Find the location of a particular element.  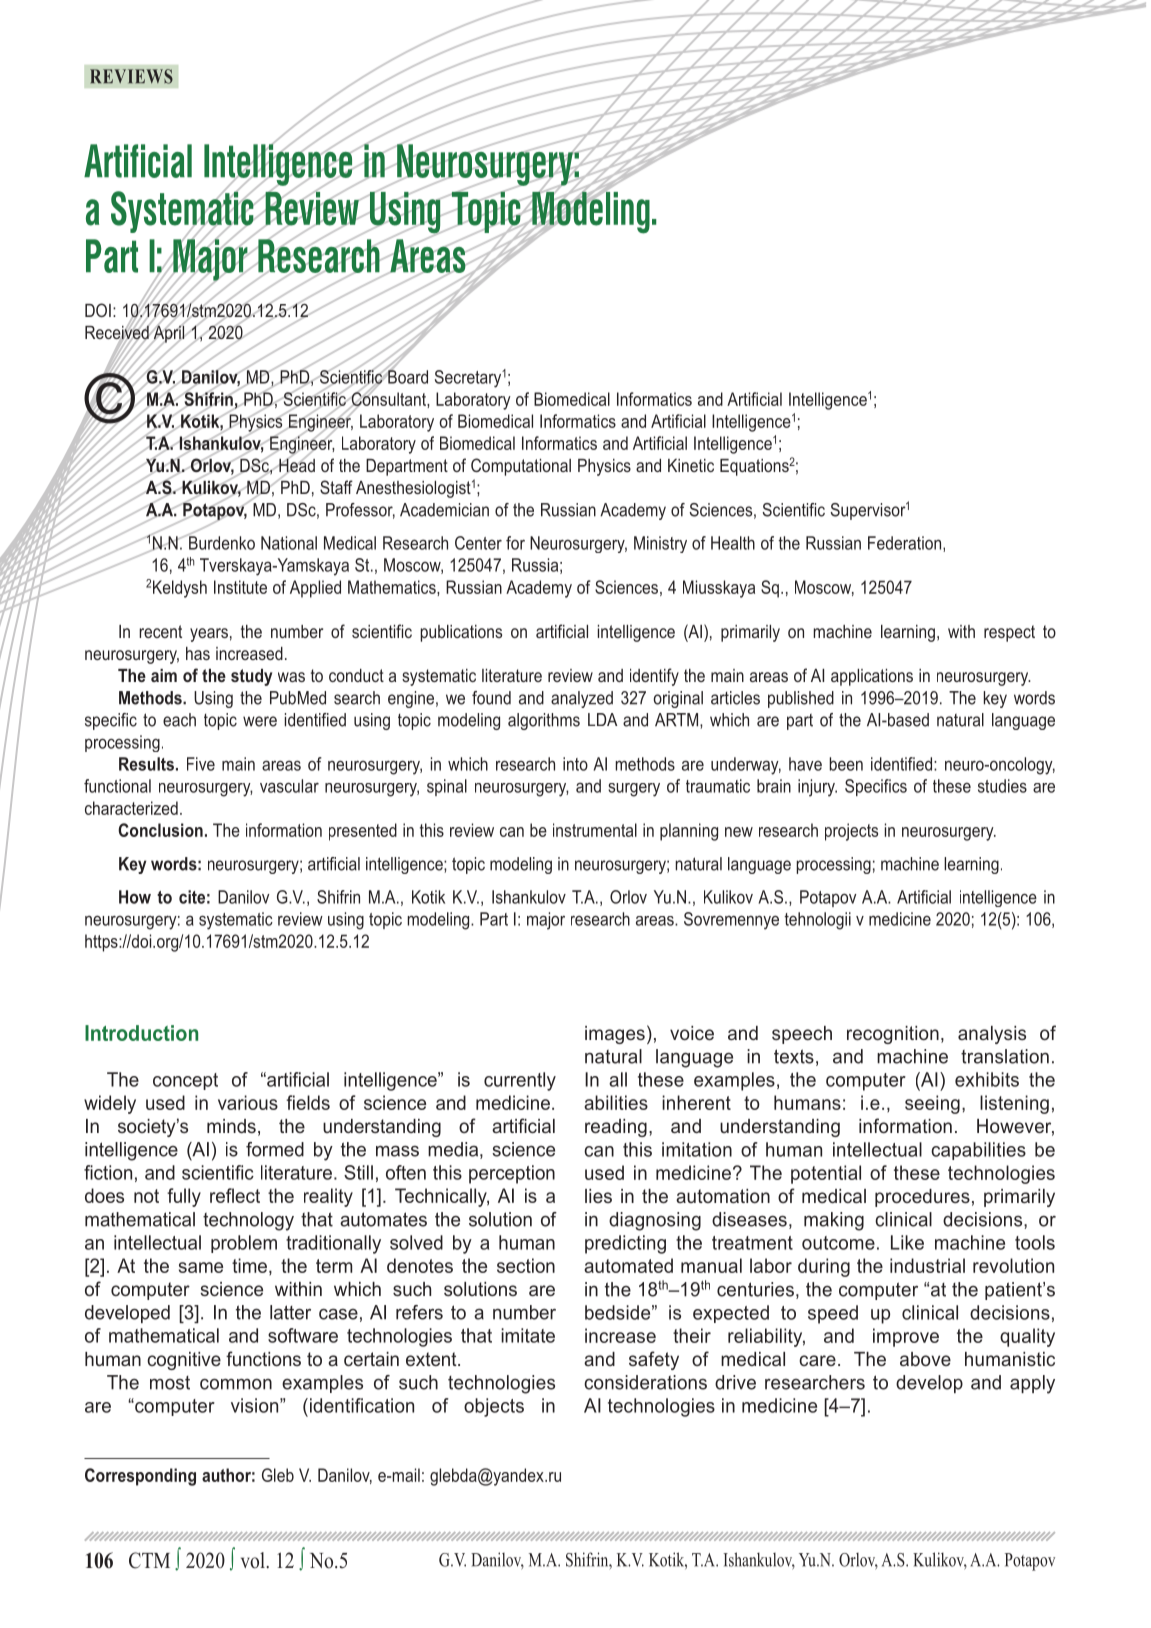

images is located at coordinates (615, 1035).
